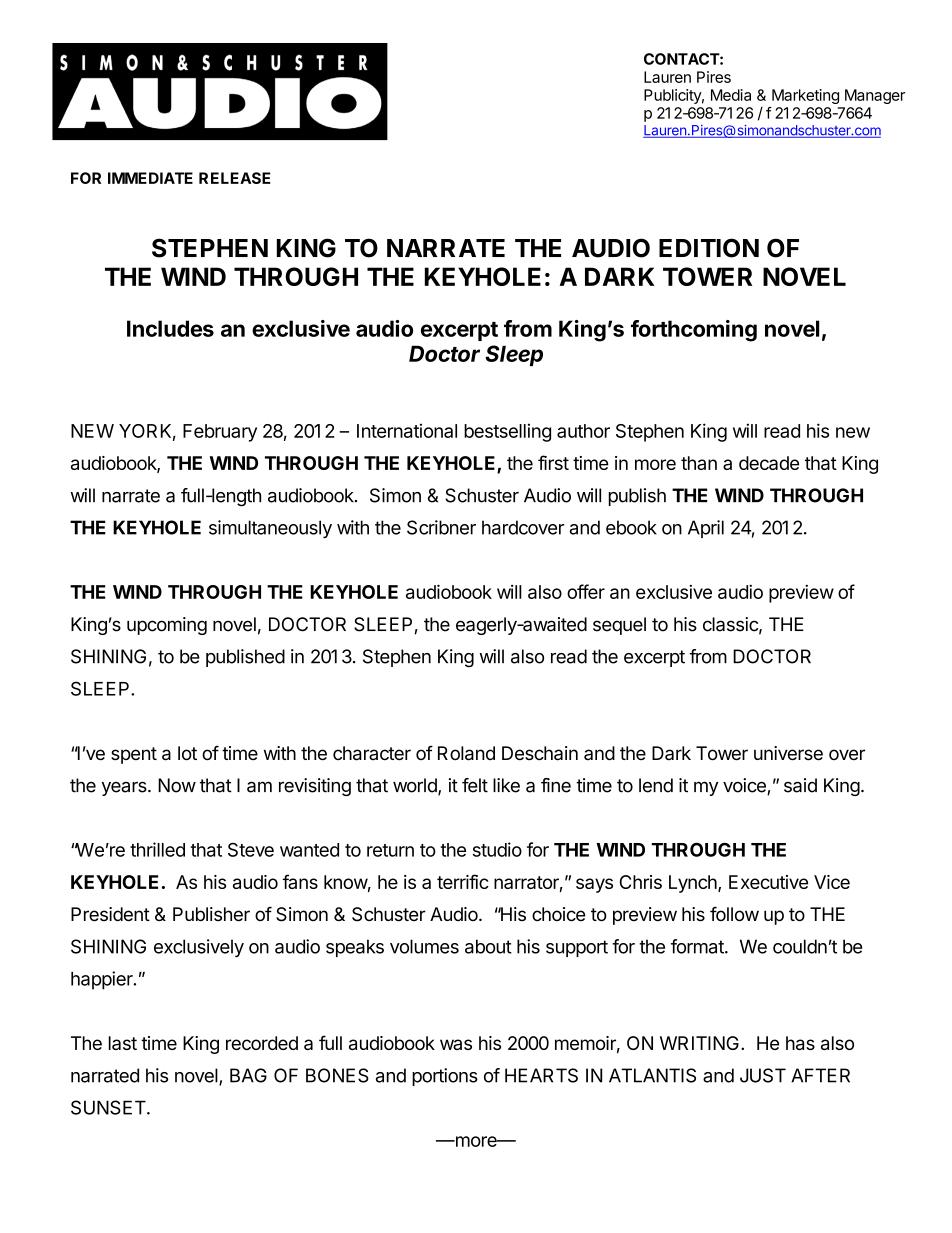 This screenshot has width=952, height=1233. What do you see at coordinates (800, 785) in the screenshot?
I see `said` at bounding box center [800, 785].
